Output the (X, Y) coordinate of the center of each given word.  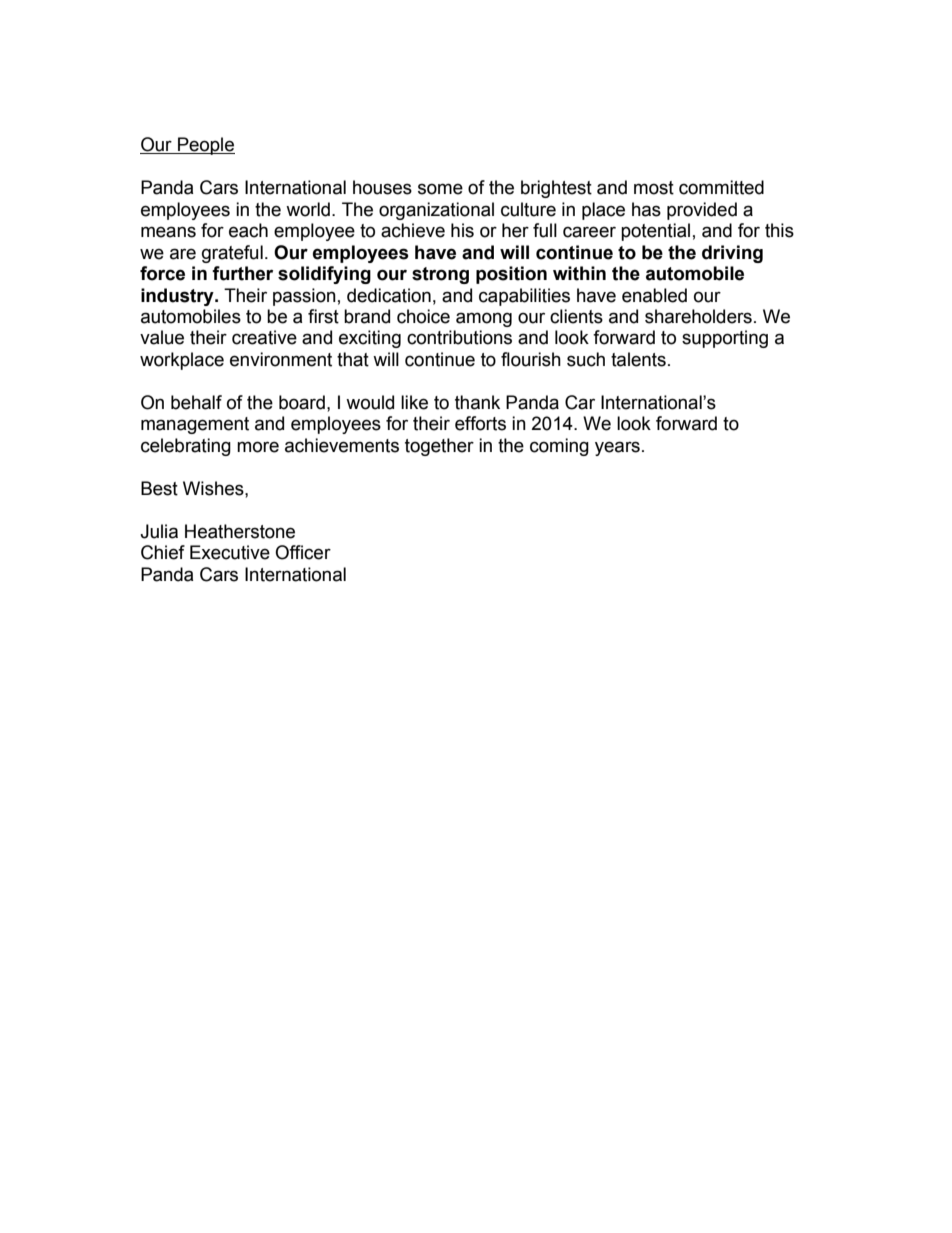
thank (477, 402)
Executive (230, 552)
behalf (196, 402)
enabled (654, 295)
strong (440, 275)
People (205, 146)
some (440, 189)
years (617, 448)
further (242, 273)
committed (721, 187)
